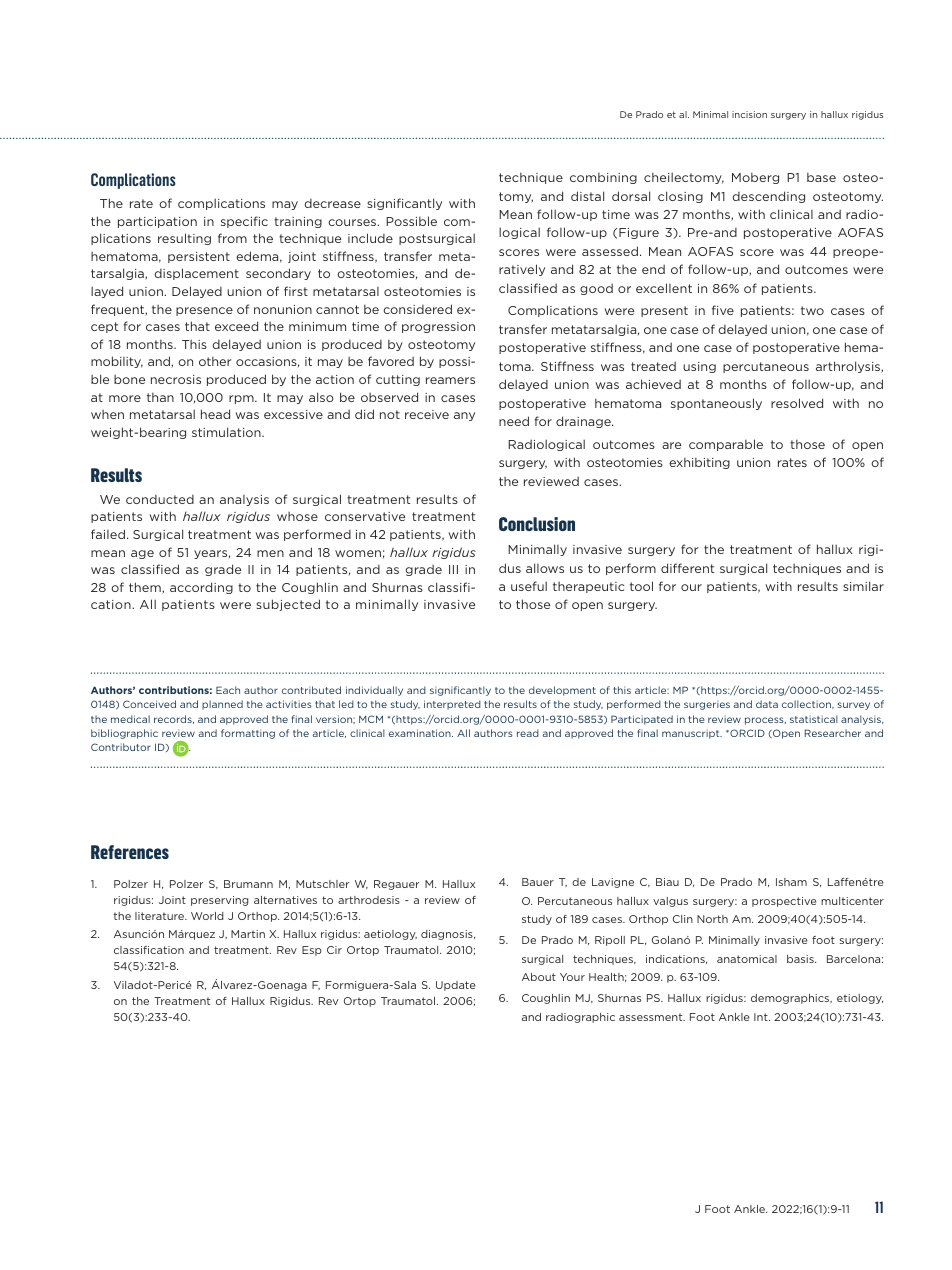 This screenshot has height=1270, width=952. I want to click on other, so click(215, 361).
